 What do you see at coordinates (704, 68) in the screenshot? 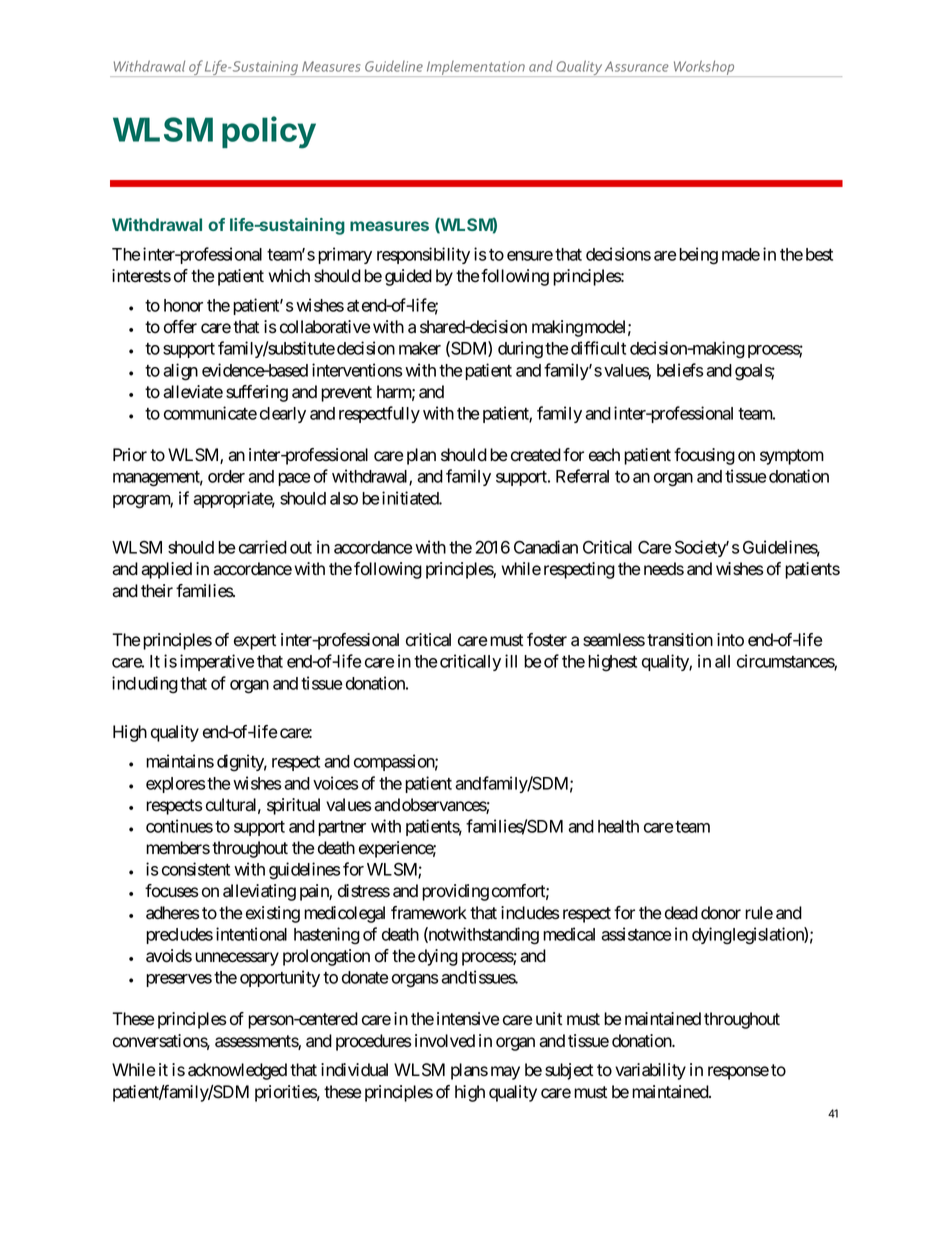
I see `Workshop` at bounding box center [704, 68].
